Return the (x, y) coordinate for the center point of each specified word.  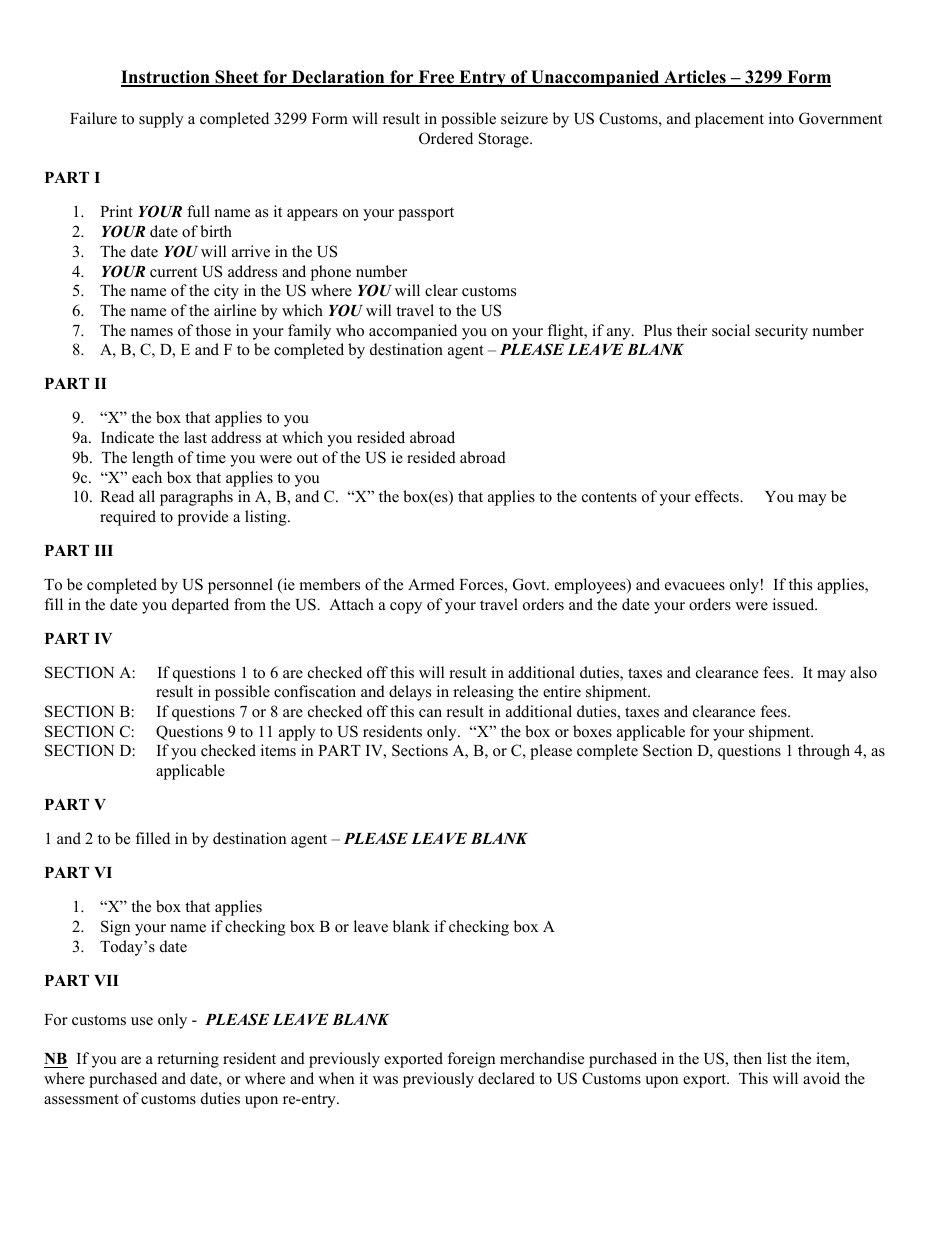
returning (188, 1060)
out (307, 458)
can (430, 713)
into (781, 118)
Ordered (446, 138)
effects (718, 496)
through (824, 752)
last (195, 437)
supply (161, 120)
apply (297, 733)
